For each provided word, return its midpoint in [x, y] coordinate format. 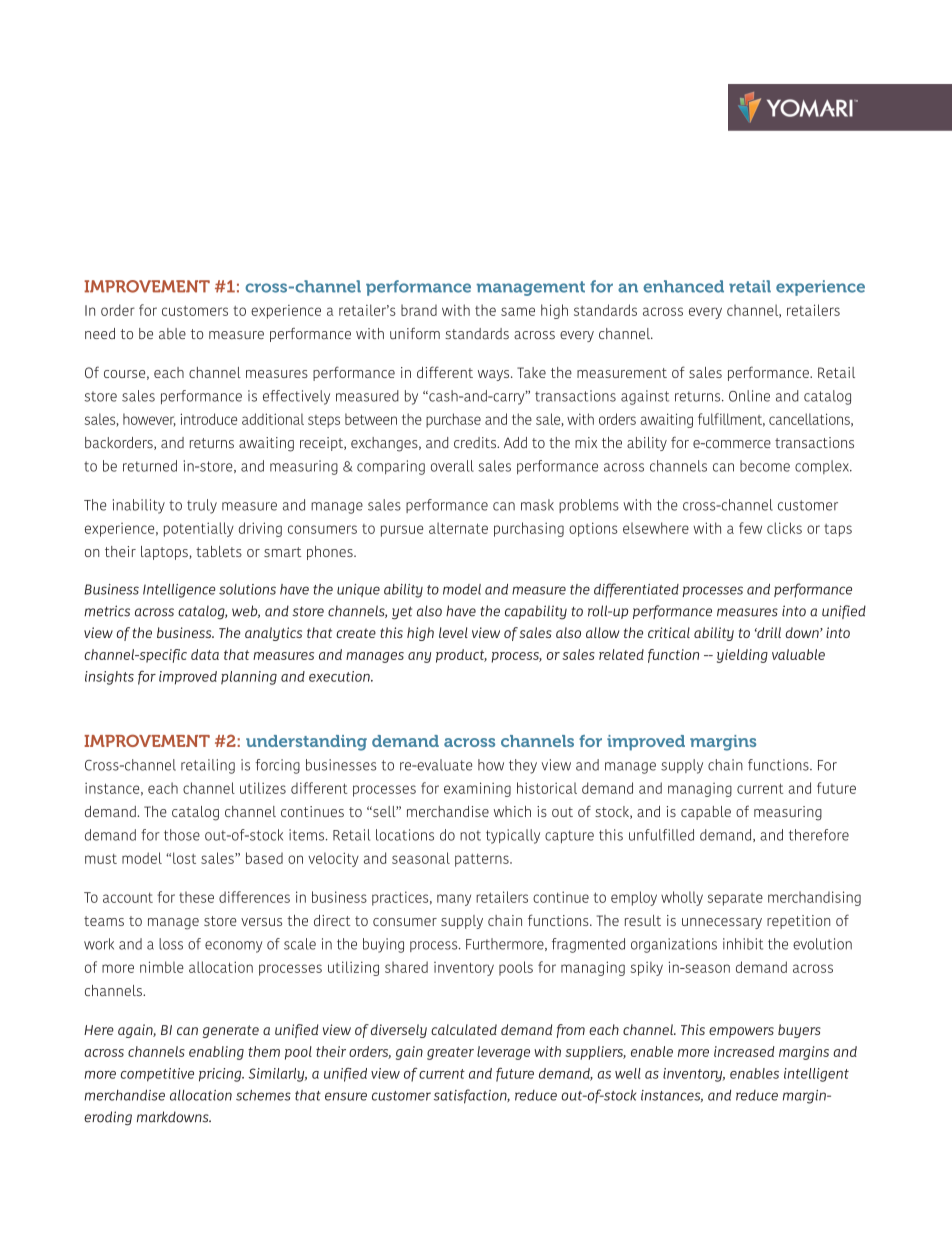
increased [744, 1051]
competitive [157, 1075]
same [518, 311]
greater [450, 1053]
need [100, 333]
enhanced [683, 286]
